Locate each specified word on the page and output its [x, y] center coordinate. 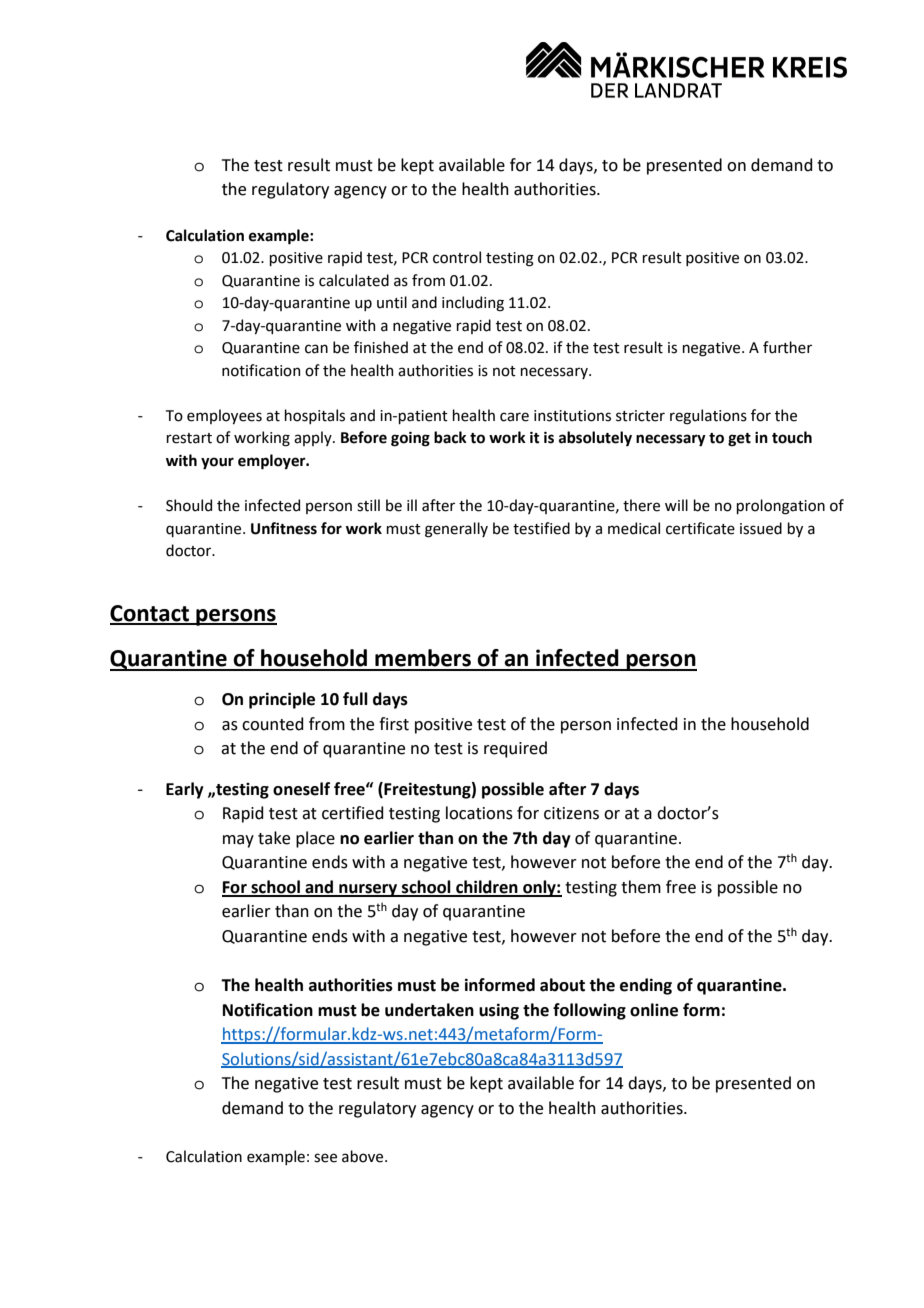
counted [273, 724]
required [515, 749]
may [238, 841]
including [473, 304]
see [325, 1158]
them [641, 887]
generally [456, 530]
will [676, 505]
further [787, 347]
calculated [354, 280]
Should [189, 505]
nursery [368, 890]
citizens [571, 813]
